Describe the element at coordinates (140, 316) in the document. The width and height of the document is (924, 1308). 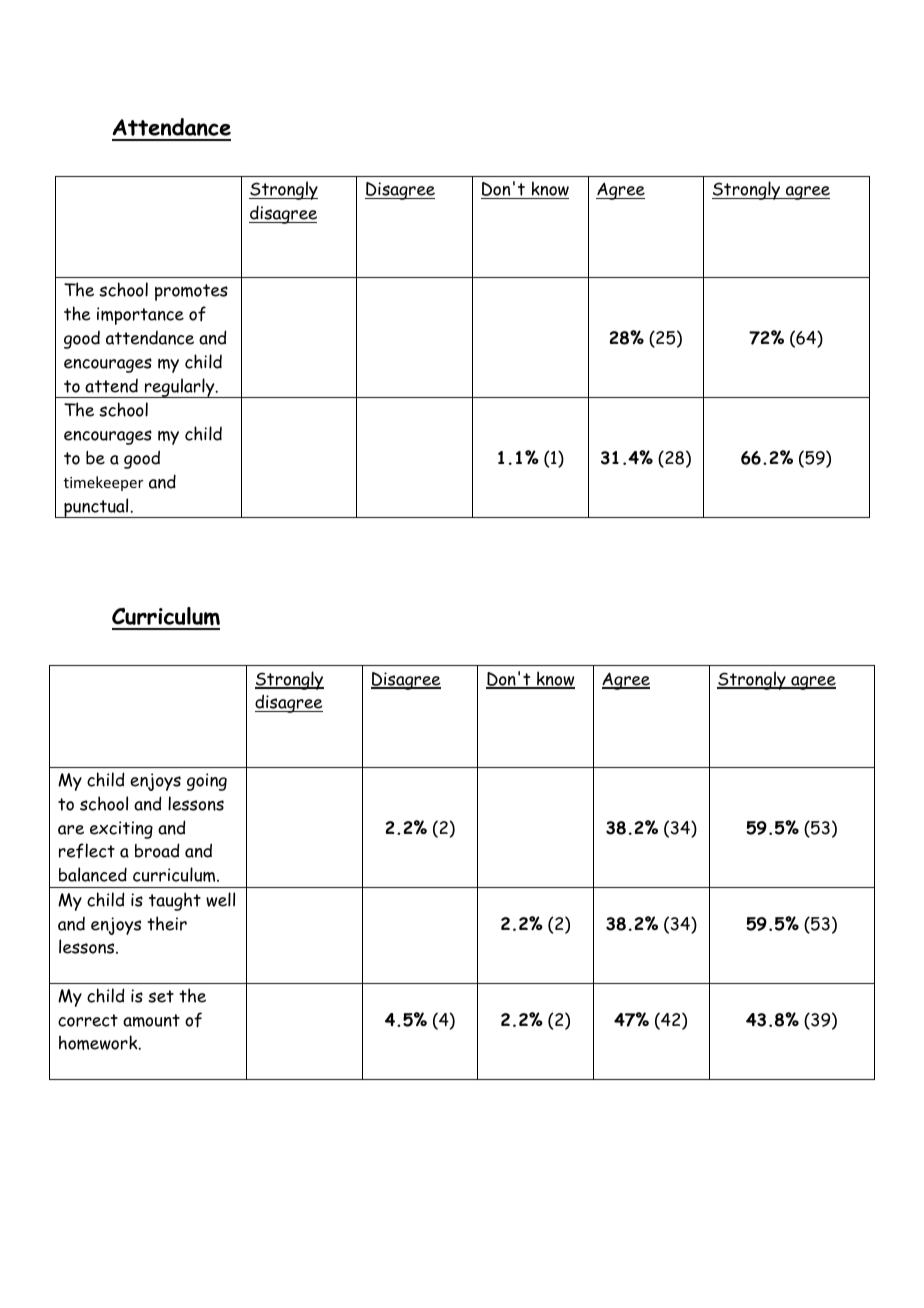
I see `importance` at that location.
